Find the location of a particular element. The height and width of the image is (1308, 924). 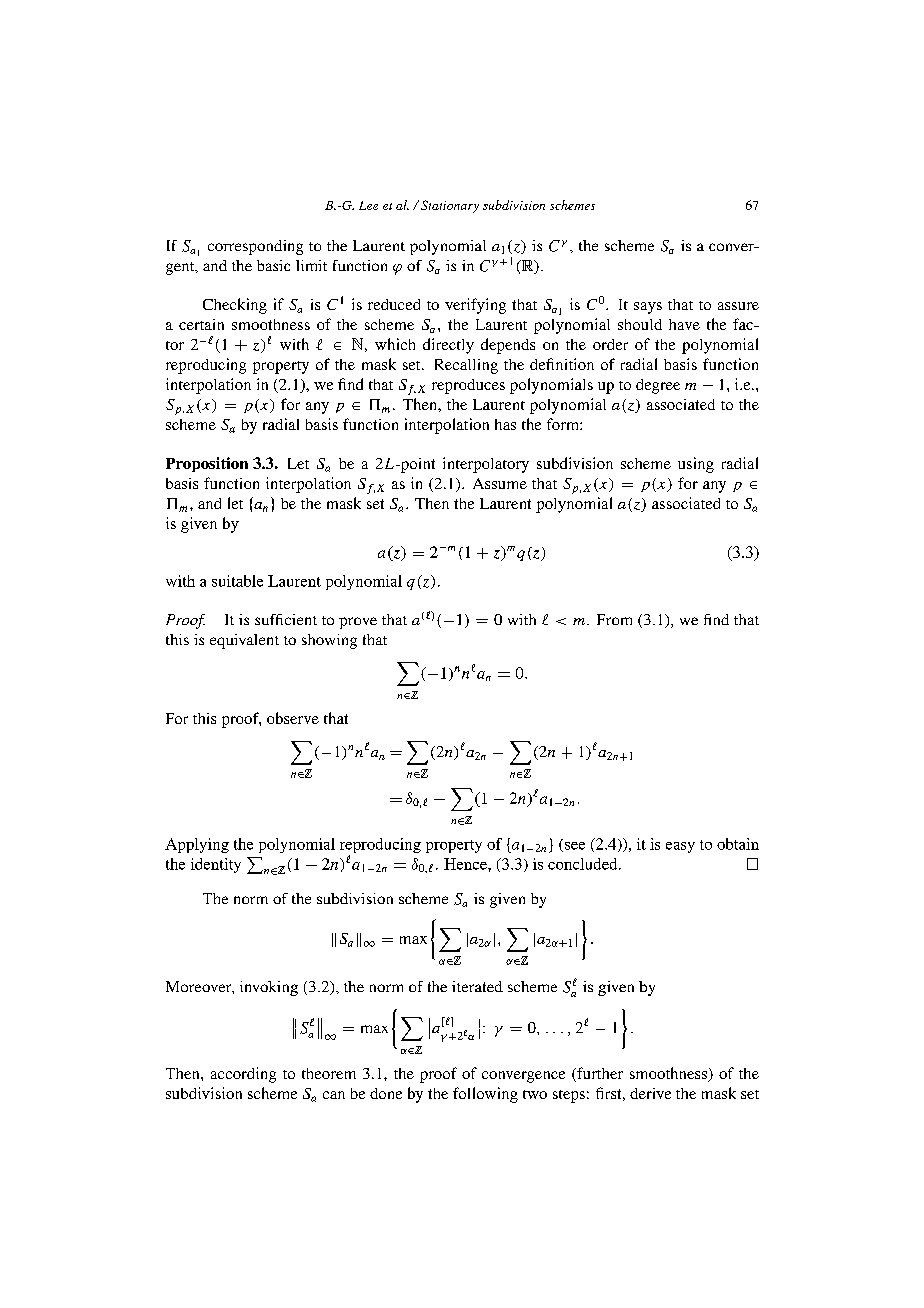

see is located at coordinates (575, 846).
